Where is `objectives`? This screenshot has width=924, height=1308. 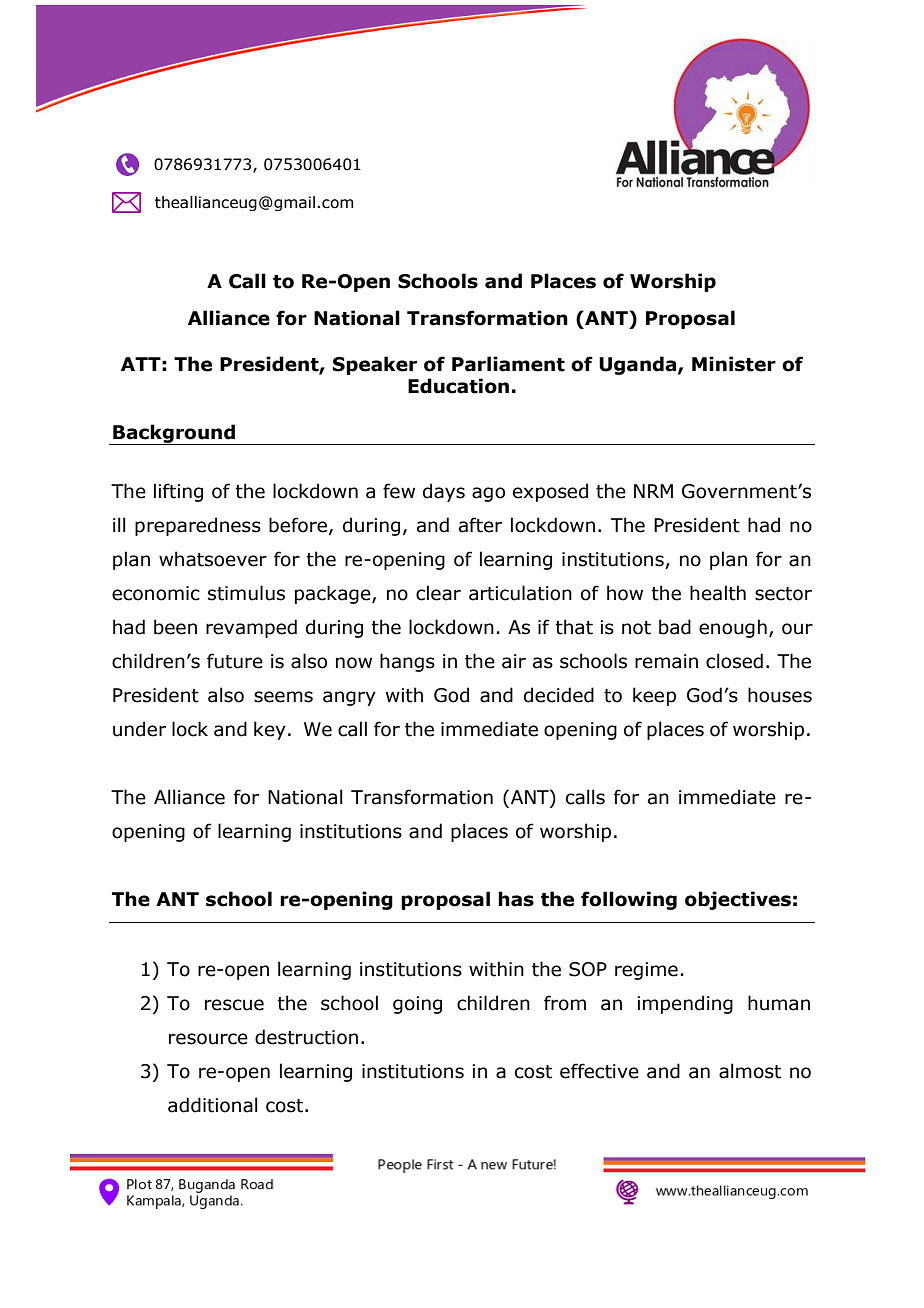
objectives is located at coordinates (738, 900).
